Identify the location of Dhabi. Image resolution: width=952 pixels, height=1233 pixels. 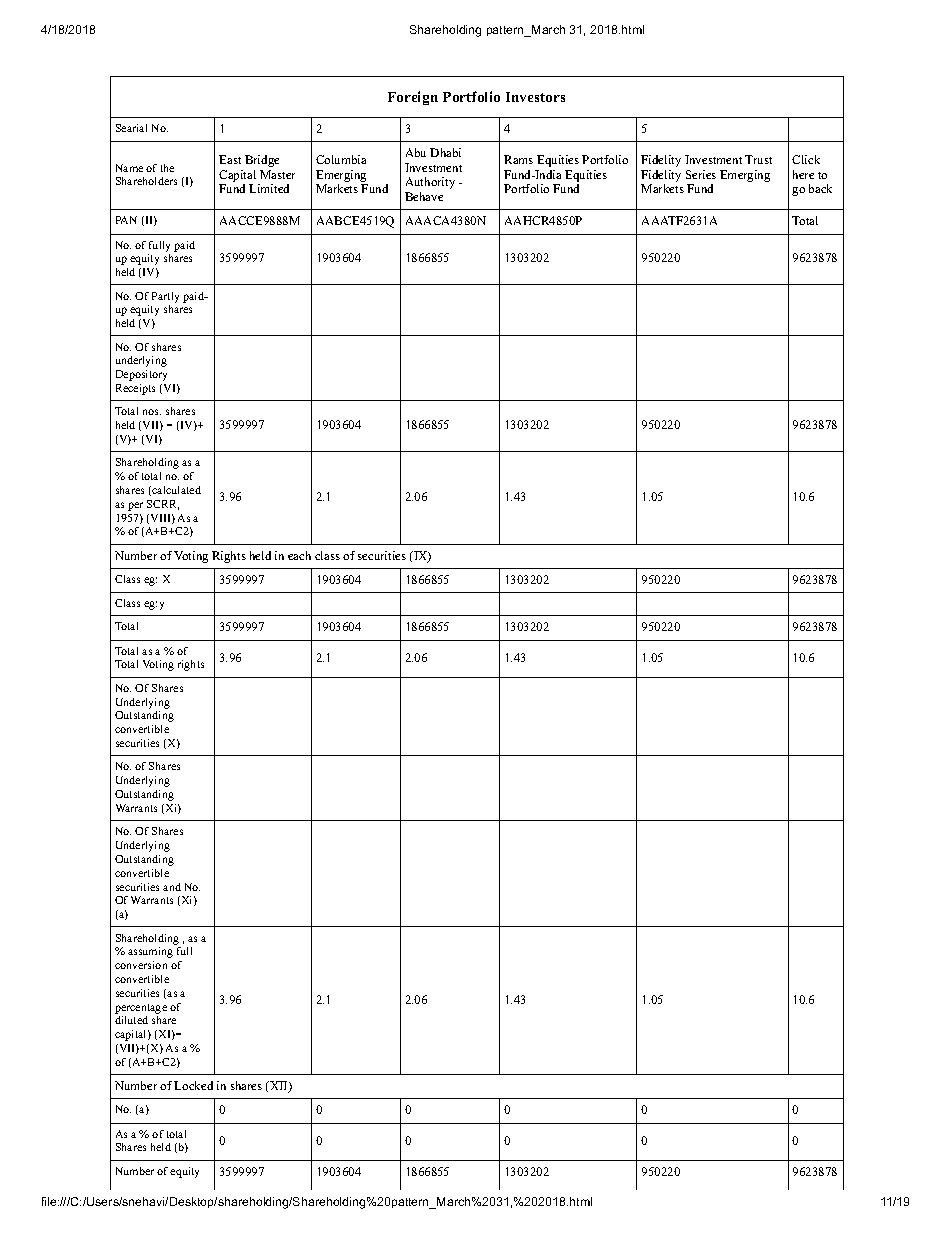
(445, 152).
